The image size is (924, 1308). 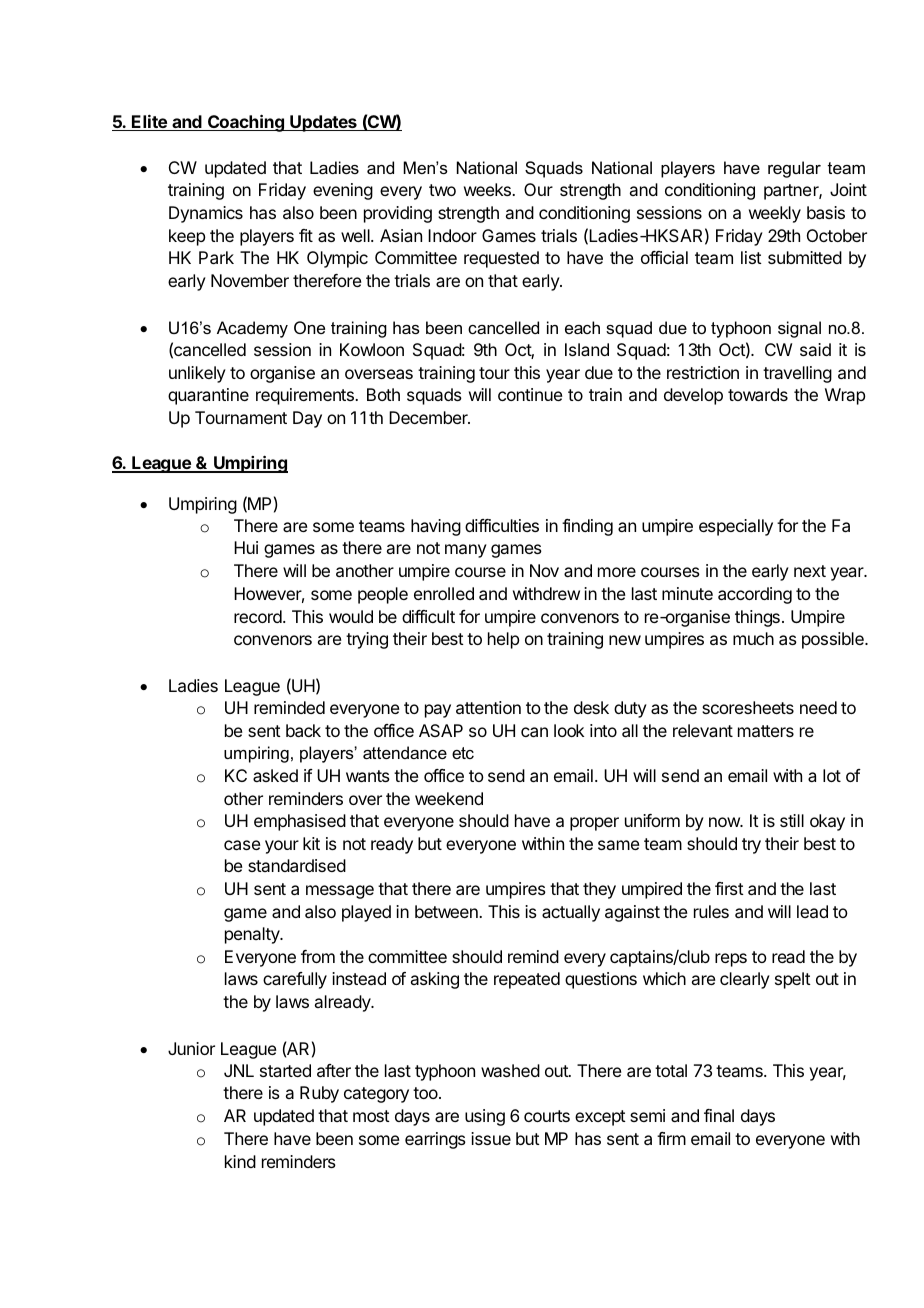 What do you see at coordinates (246, 123) in the document?
I see `Coaching` at bounding box center [246, 123].
